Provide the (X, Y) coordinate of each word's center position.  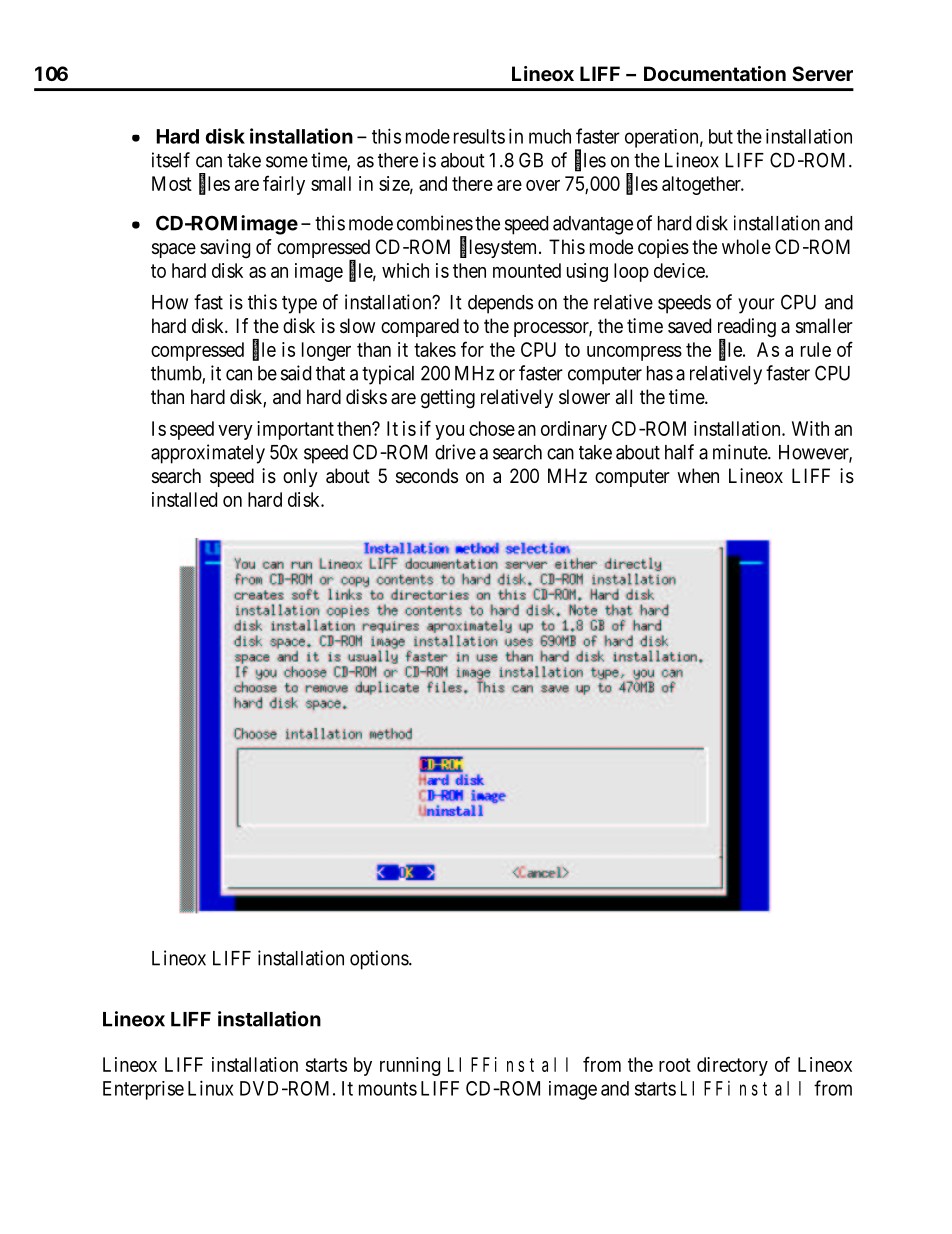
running (410, 1066)
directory (732, 1066)
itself (171, 160)
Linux (211, 1088)
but (721, 136)
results (479, 136)
